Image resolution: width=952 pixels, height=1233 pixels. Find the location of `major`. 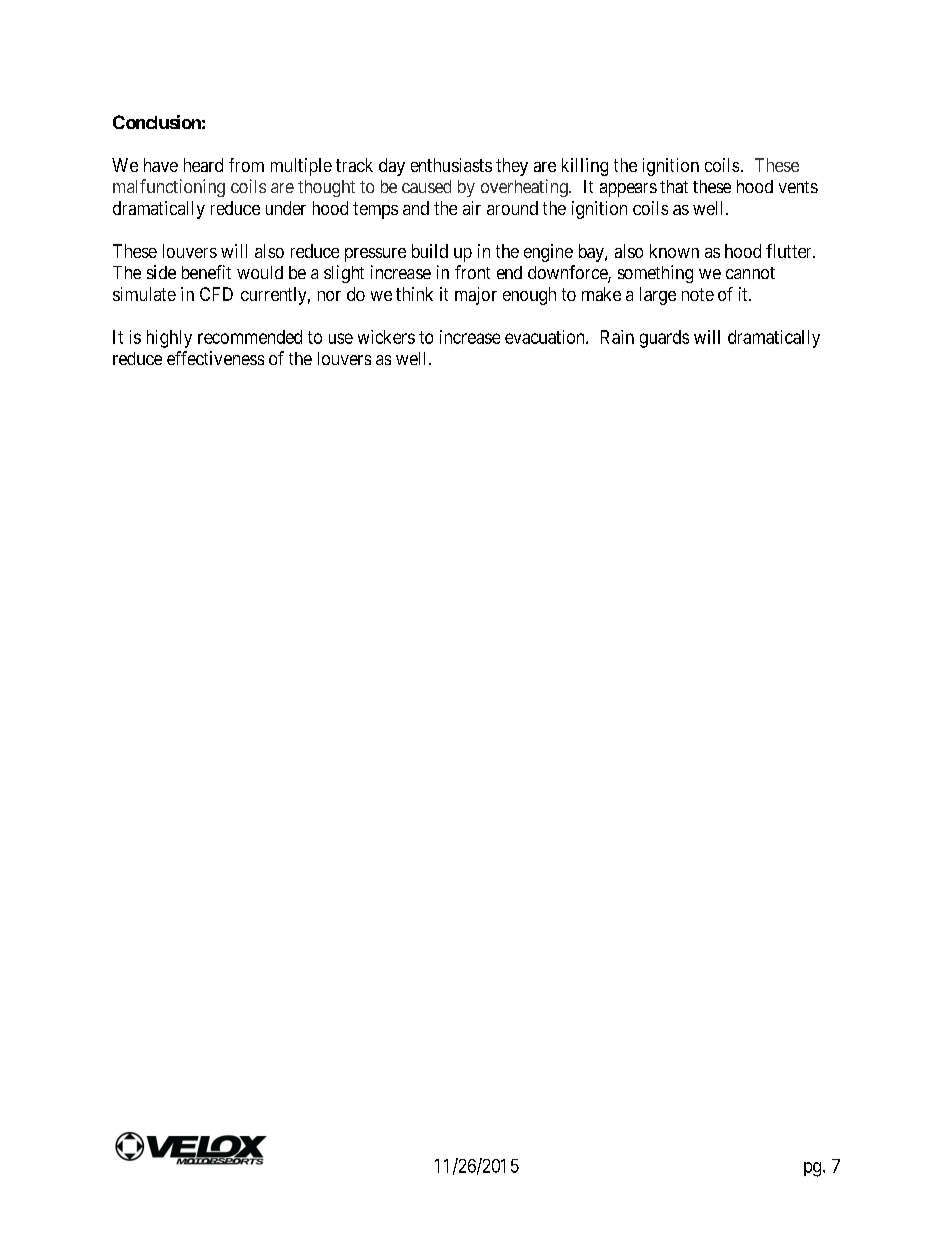

major is located at coordinates (476, 296).
